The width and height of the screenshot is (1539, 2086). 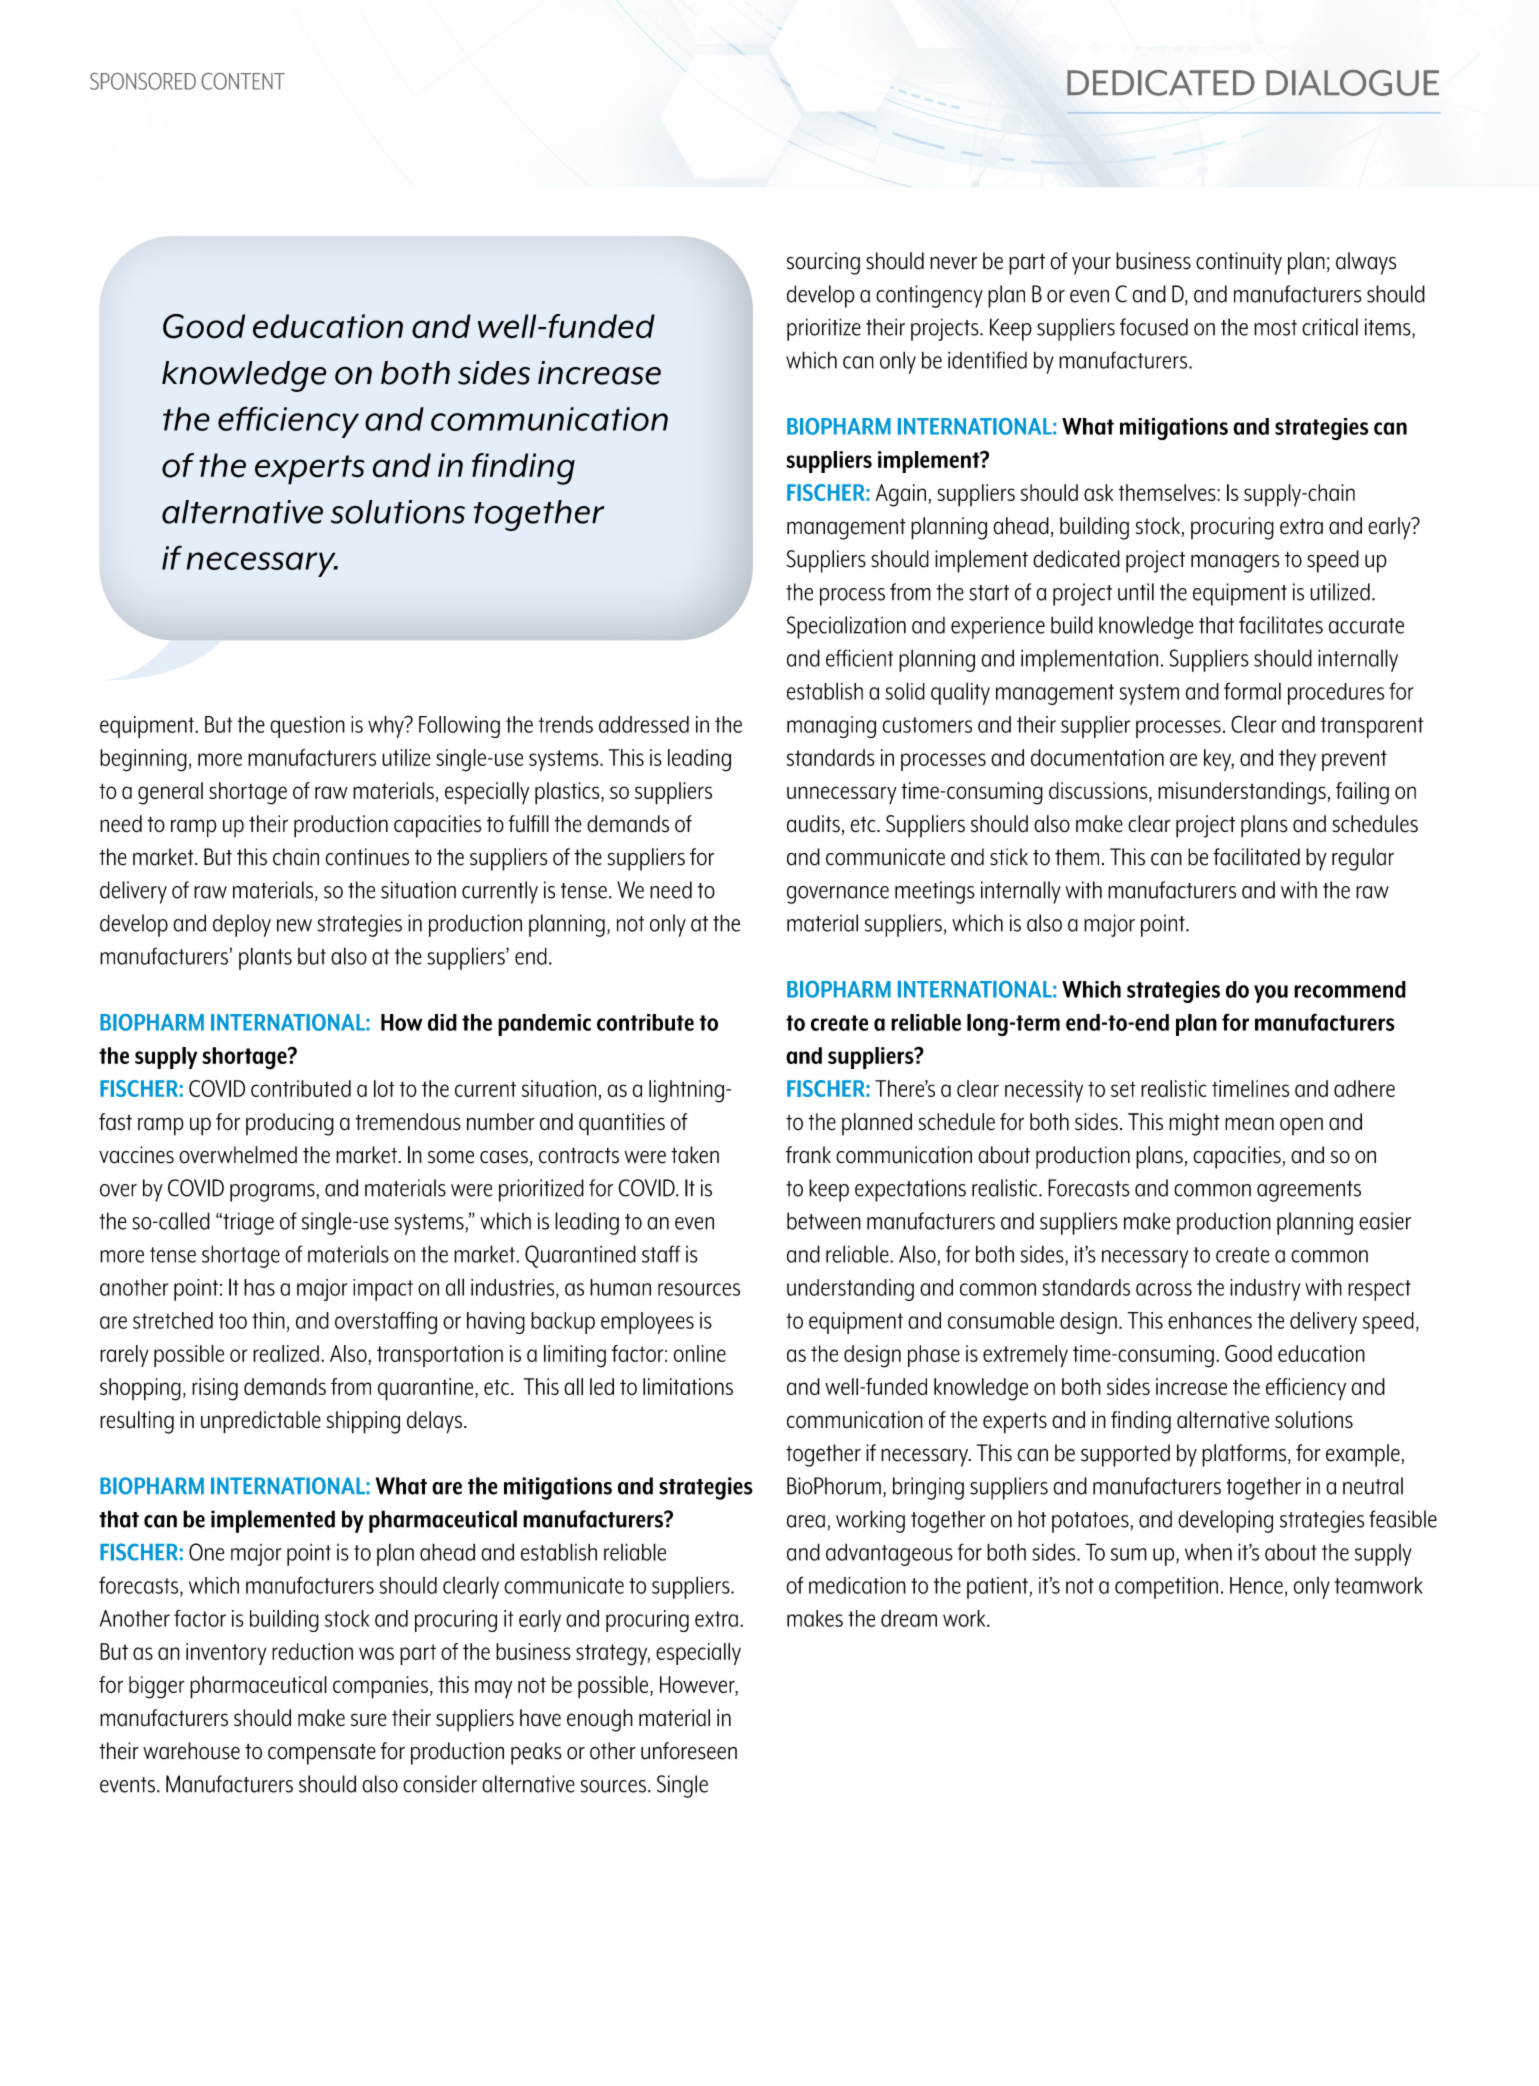 What do you see at coordinates (294, 925) in the screenshot?
I see `new` at bounding box center [294, 925].
